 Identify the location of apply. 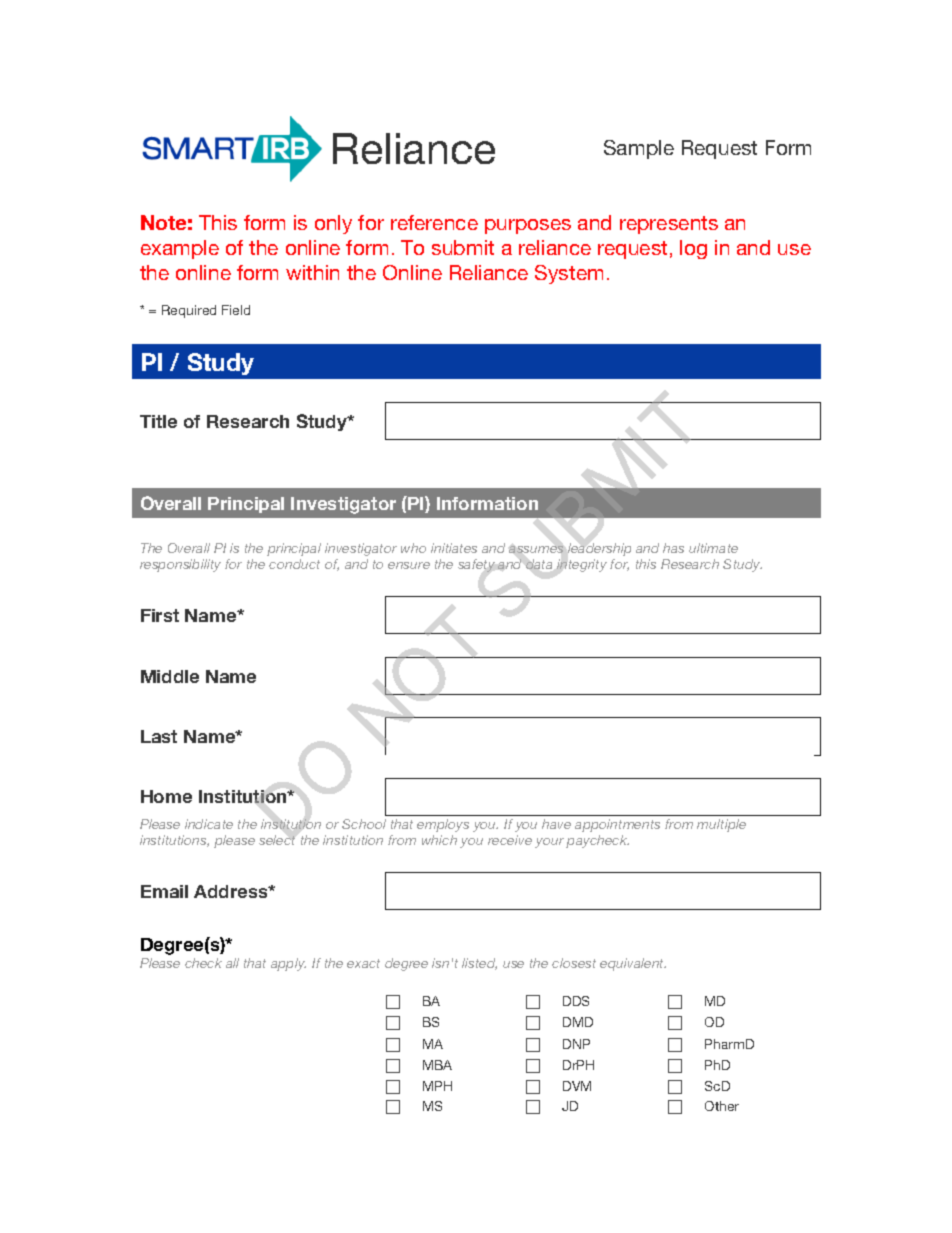
(288, 964).
